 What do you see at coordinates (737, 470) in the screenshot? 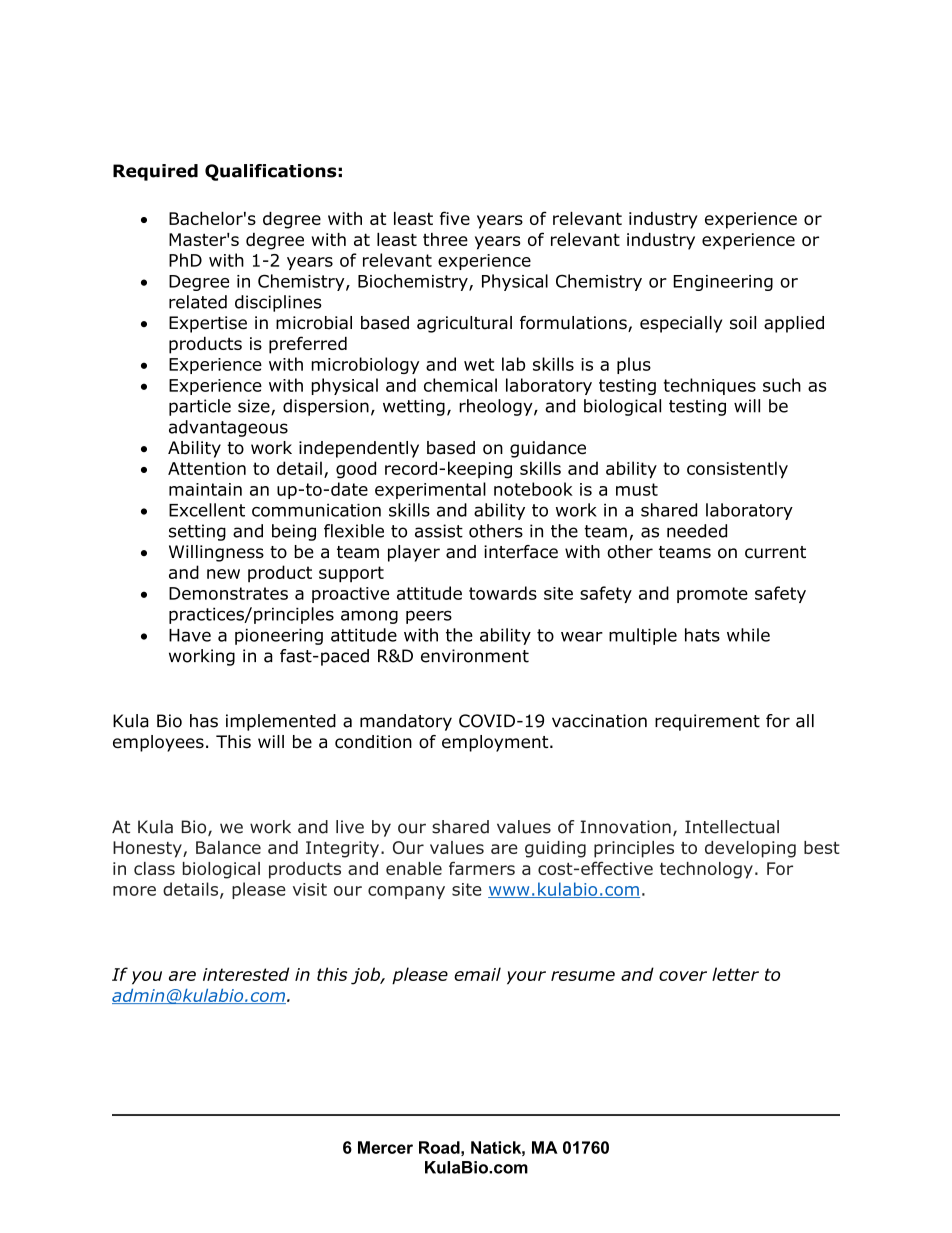
I see `consistently` at bounding box center [737, 470].
